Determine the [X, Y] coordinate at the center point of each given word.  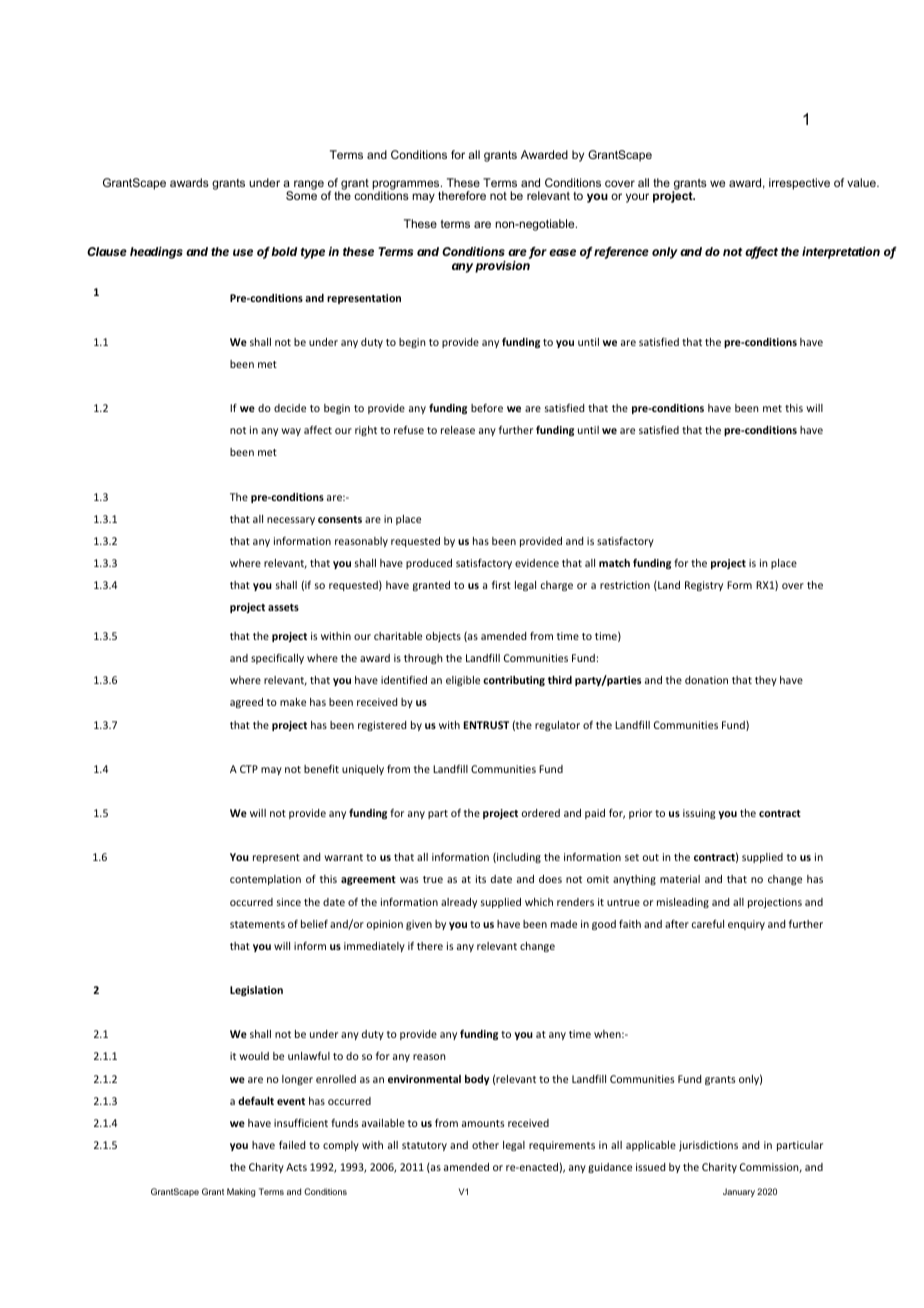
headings [156, 253]
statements [257, 924]
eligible [463, 681]
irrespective [799, 184]
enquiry [746, 925]
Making [241, 1192]
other [485, 1145]
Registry [704, 586]
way [291, 432]
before [487, 408]
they [766, 681]
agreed [246, 703]
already [459, 903]
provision [502, 267]
